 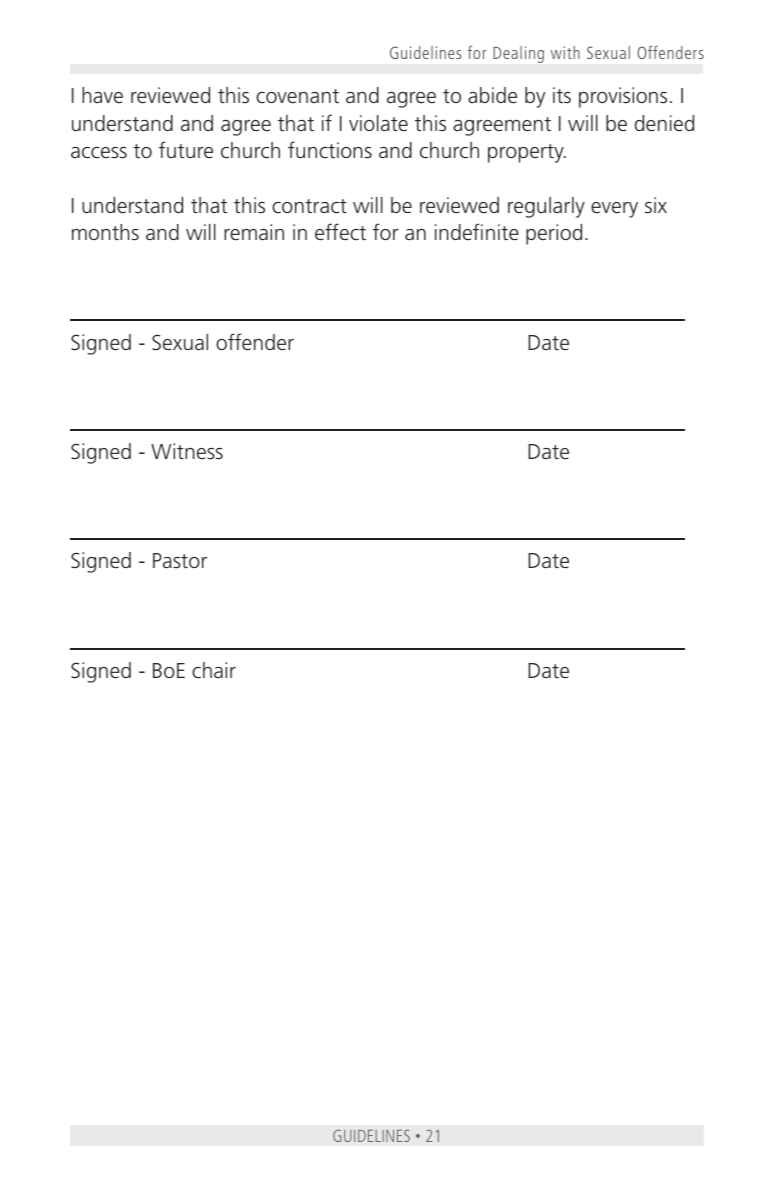 What do you see at coordinates (546, 207) in the image?
I see `regularly` at bounding box center [546, 207].
